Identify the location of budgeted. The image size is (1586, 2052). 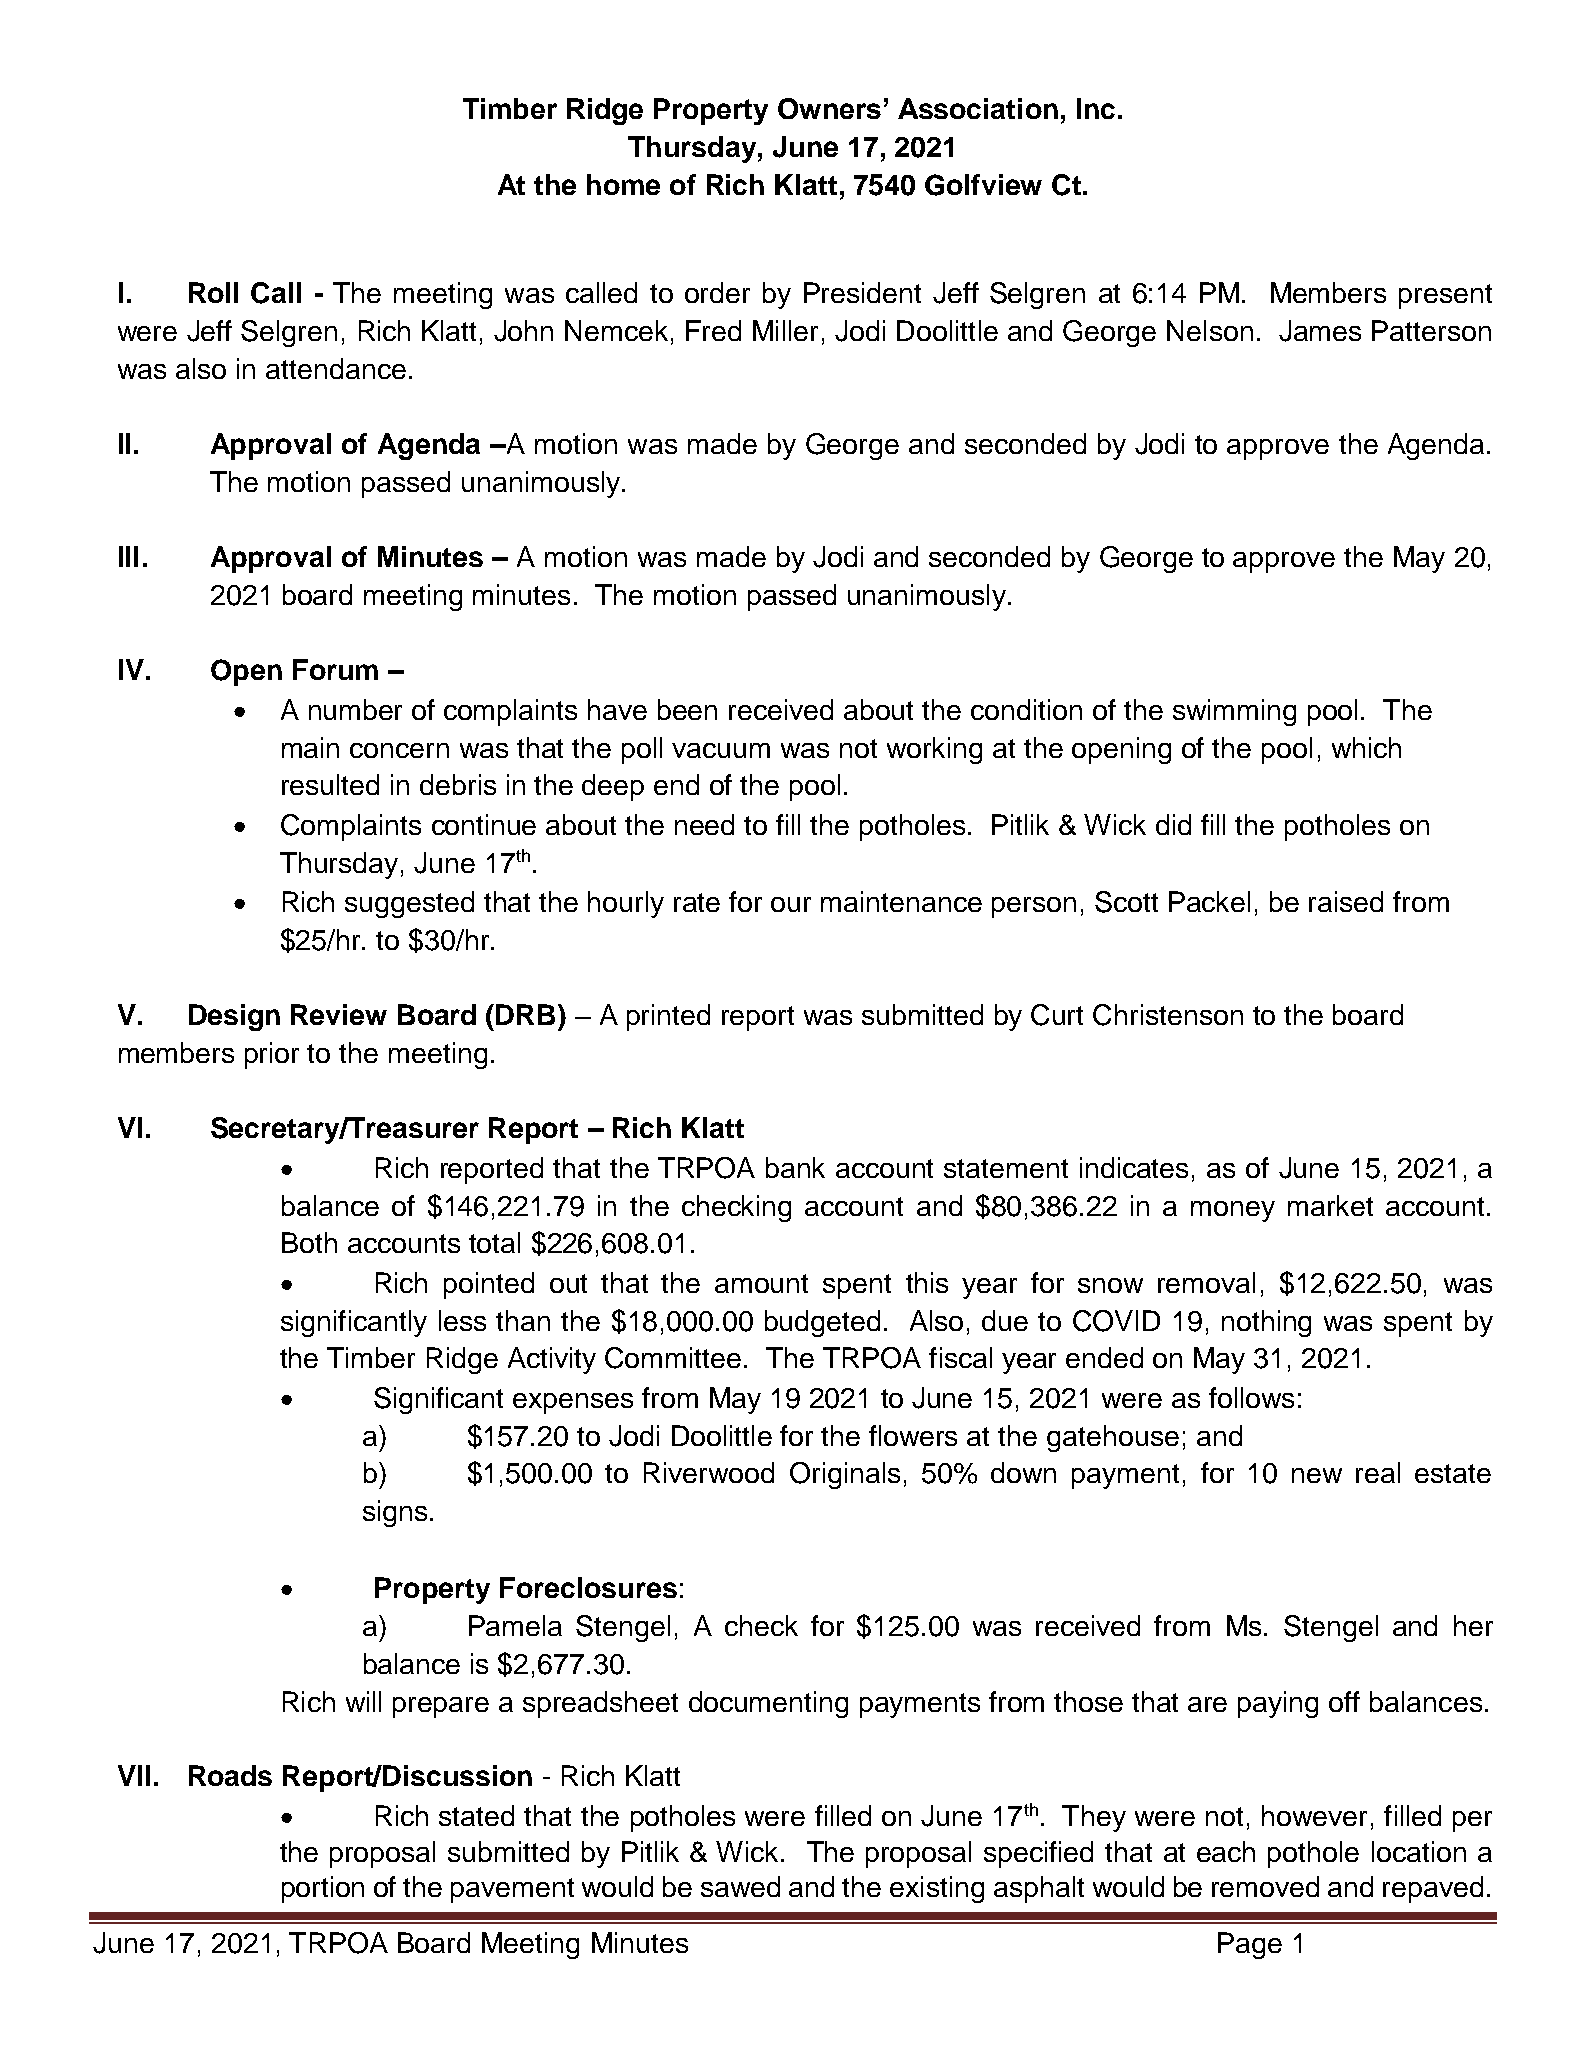
(822, 1323).
